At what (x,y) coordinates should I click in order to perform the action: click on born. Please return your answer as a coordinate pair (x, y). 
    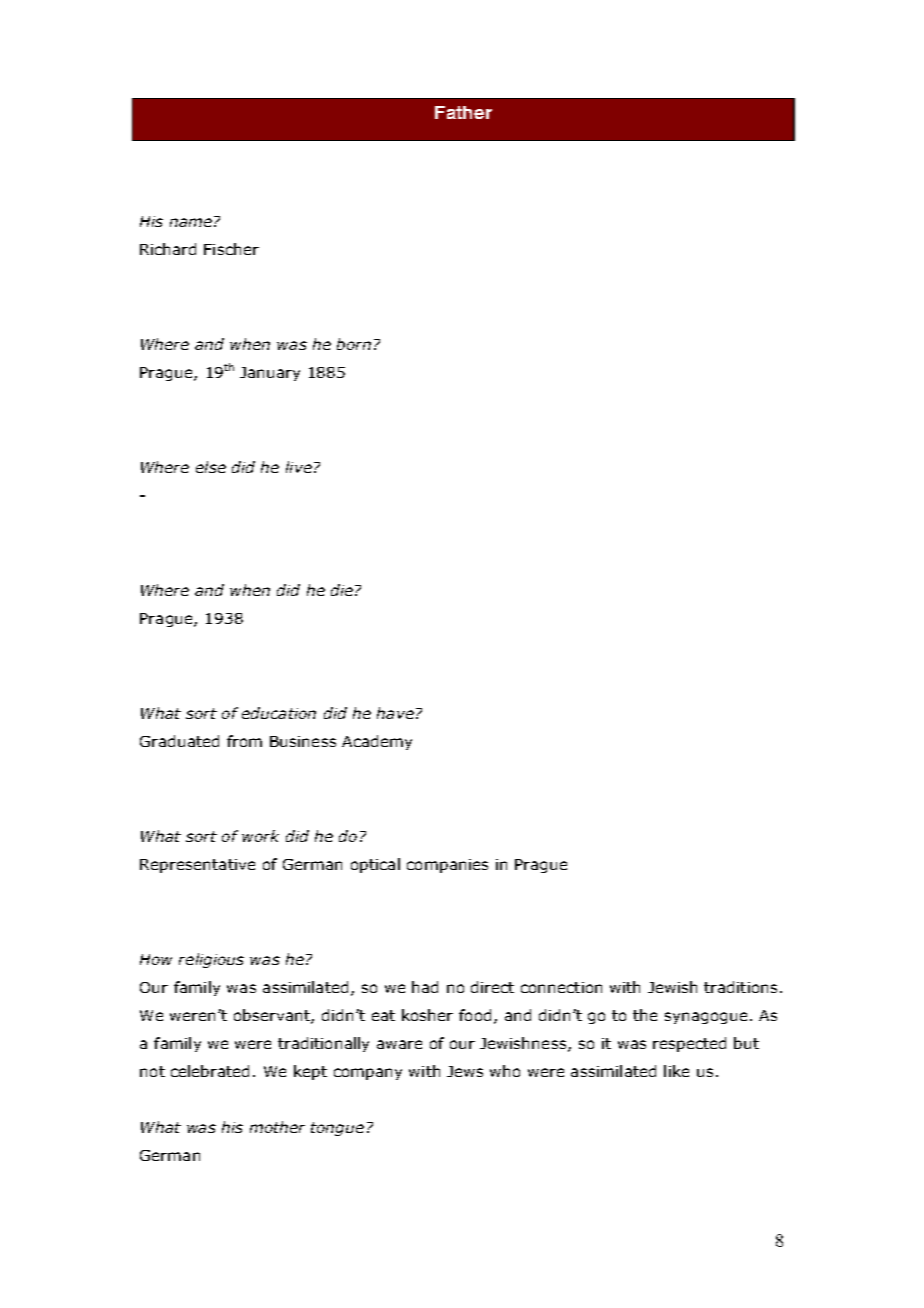
    Looking at the image, I should click on (354, 344).
